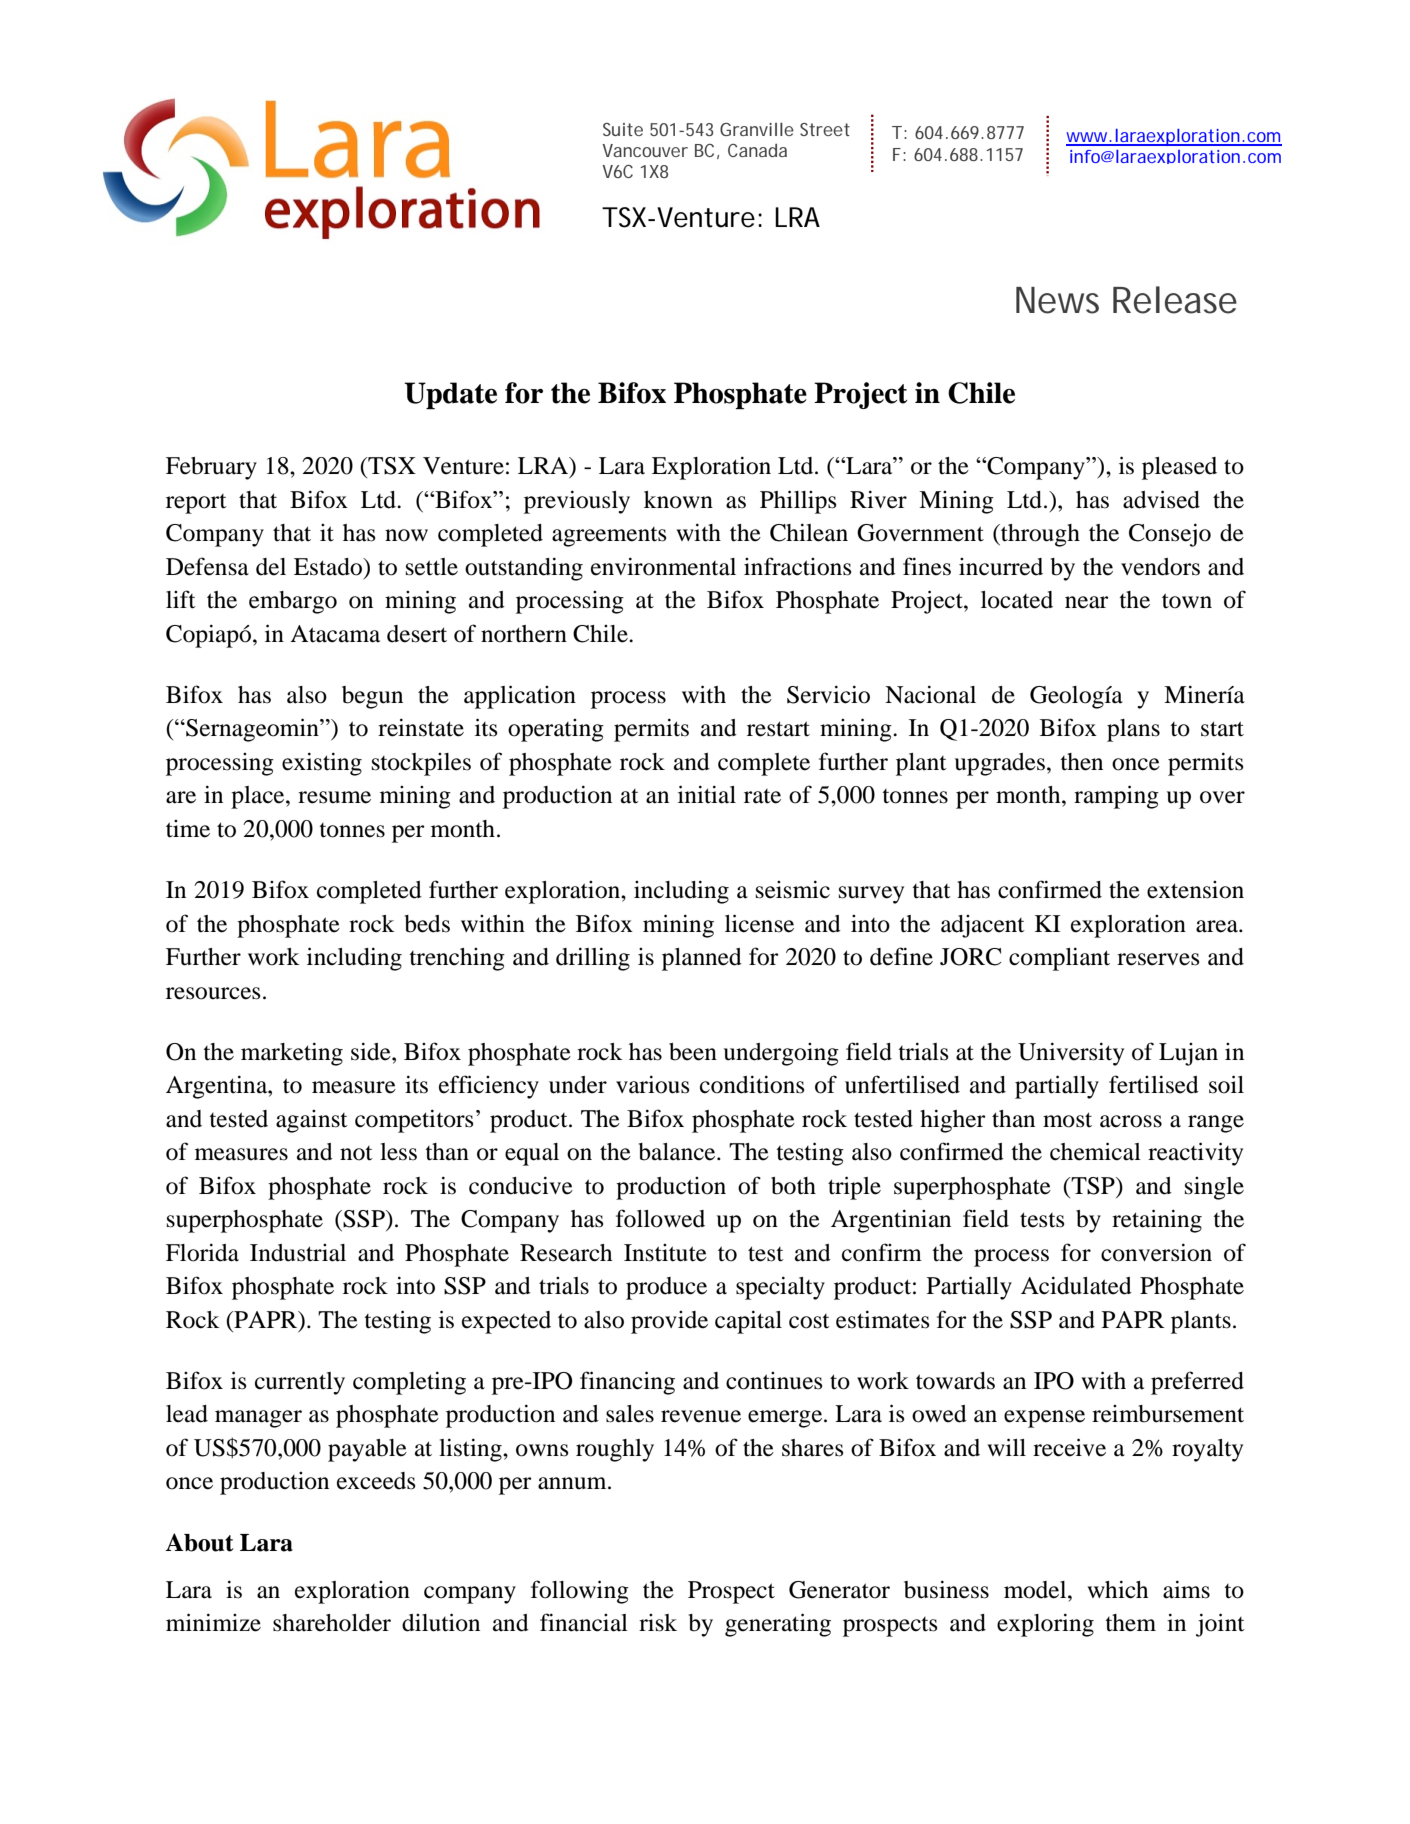 Image resolution: width=1410 pixels, height=1824 pixels. What do you see at coordinates (334, 797) in the page?
I see `resume` at bounding box center [334, 797].
